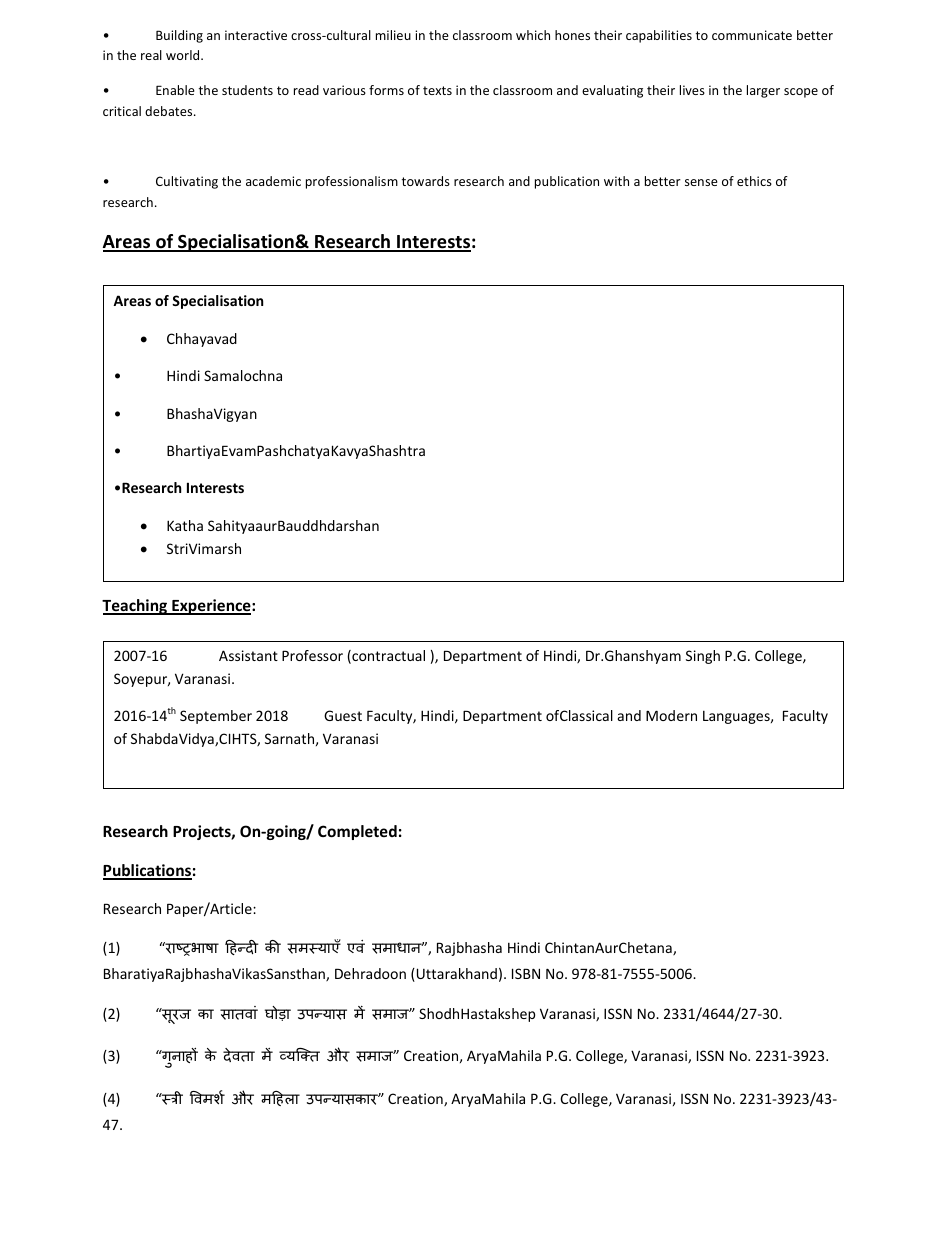 This screenshot has height=1233, width=952. I want to click on Professor, so click(312, 655).
